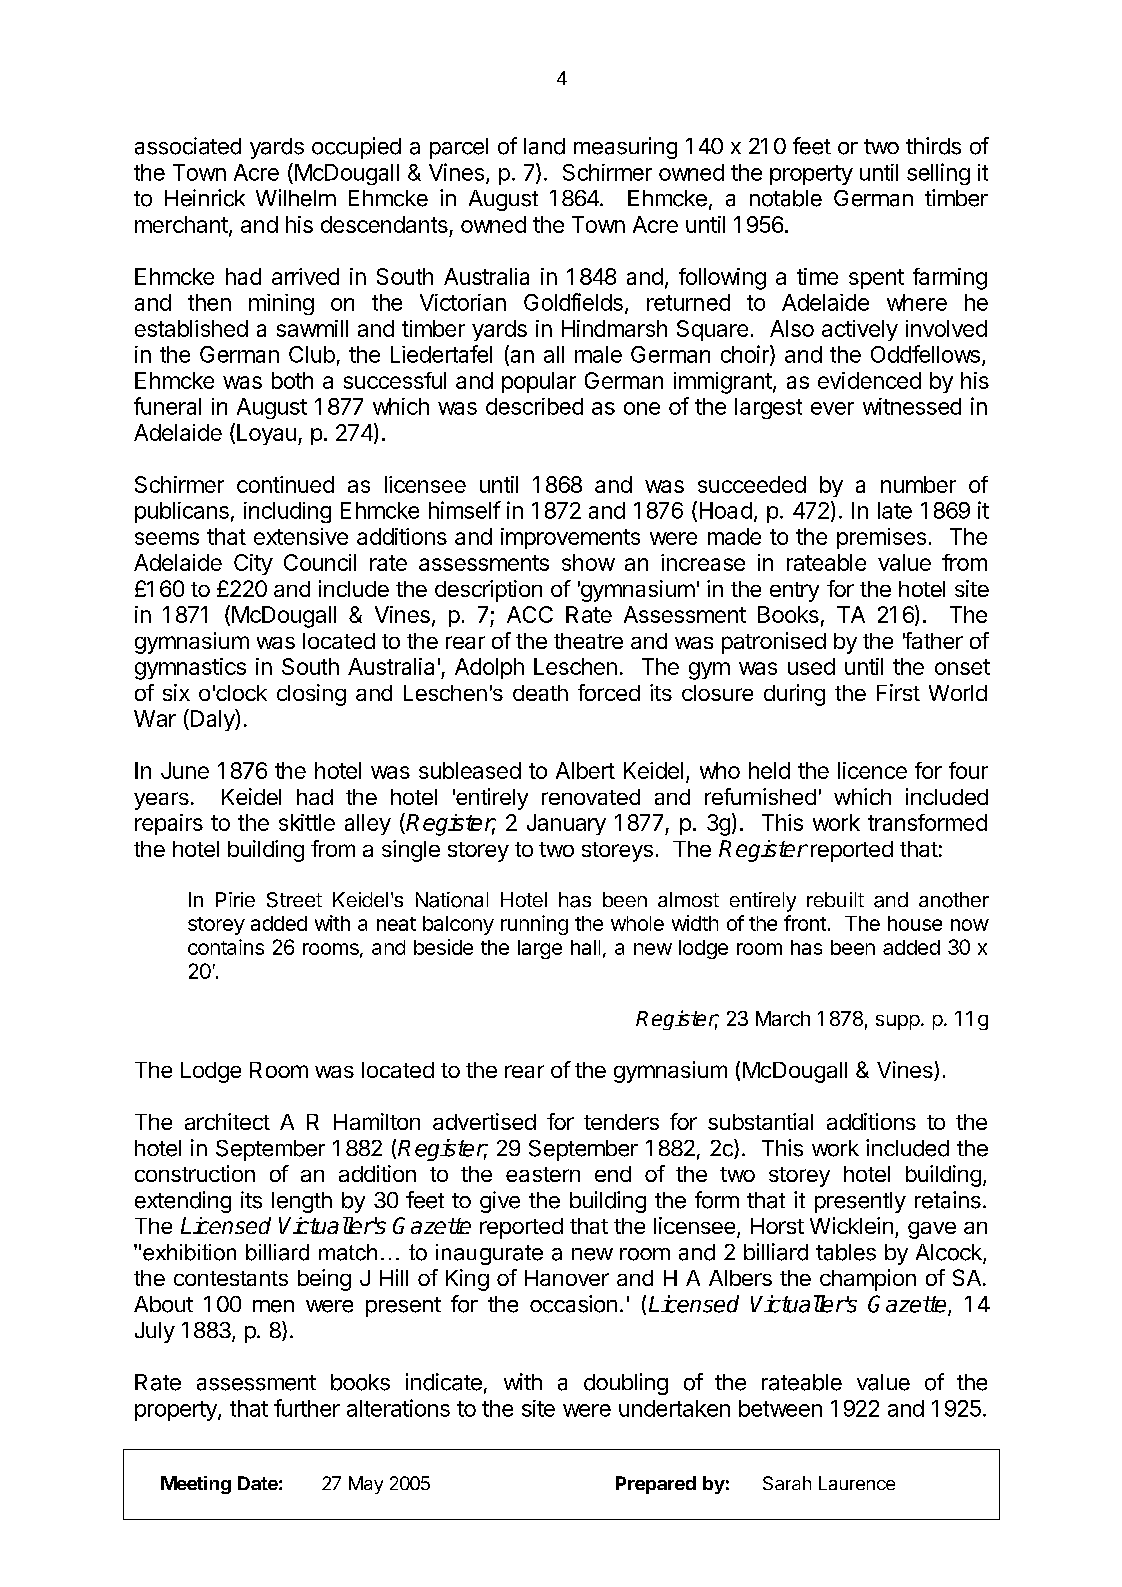  I want to click on father, so click(933, 640).
